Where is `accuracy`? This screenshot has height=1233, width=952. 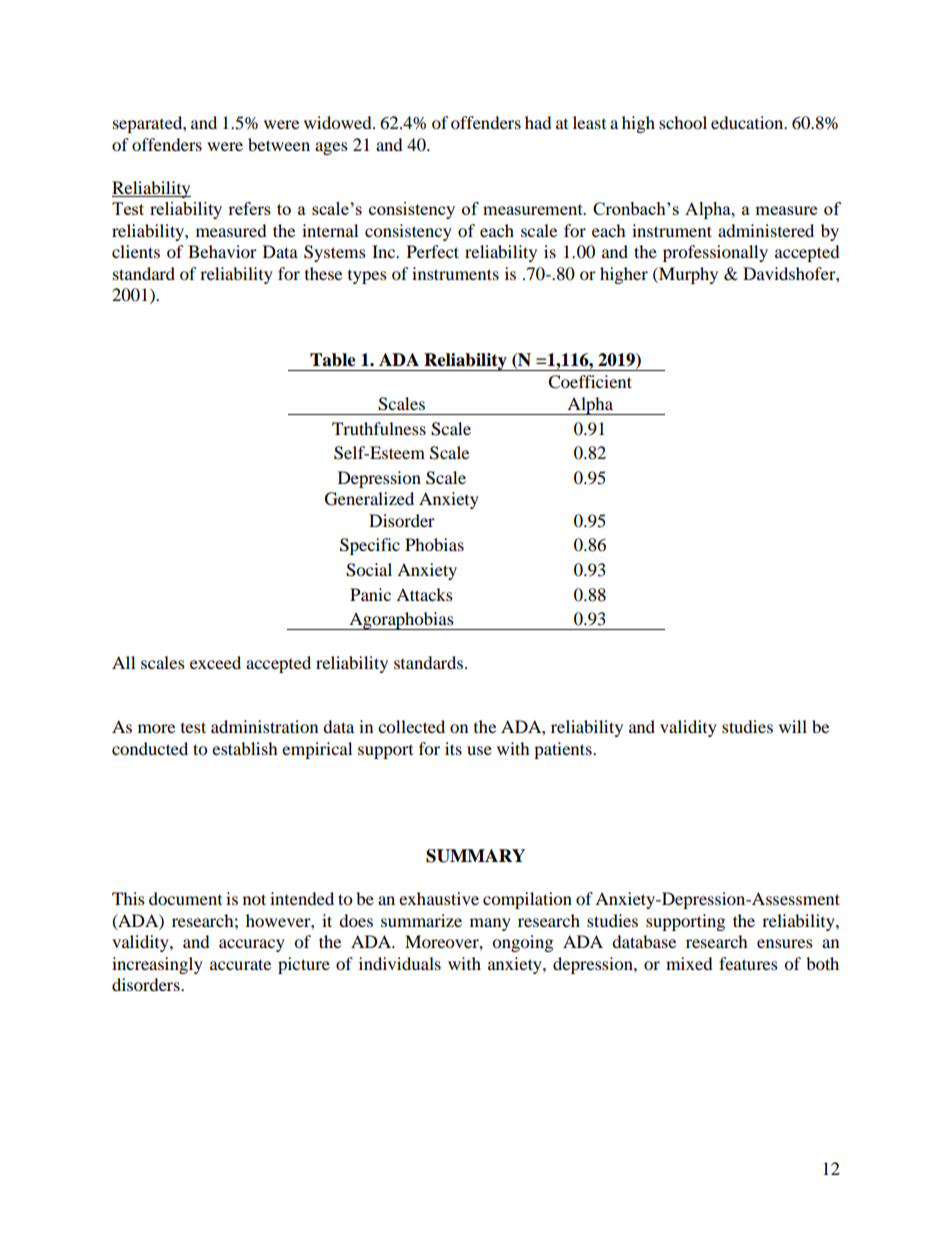 accuracy is located at coordinates (252, 945).
